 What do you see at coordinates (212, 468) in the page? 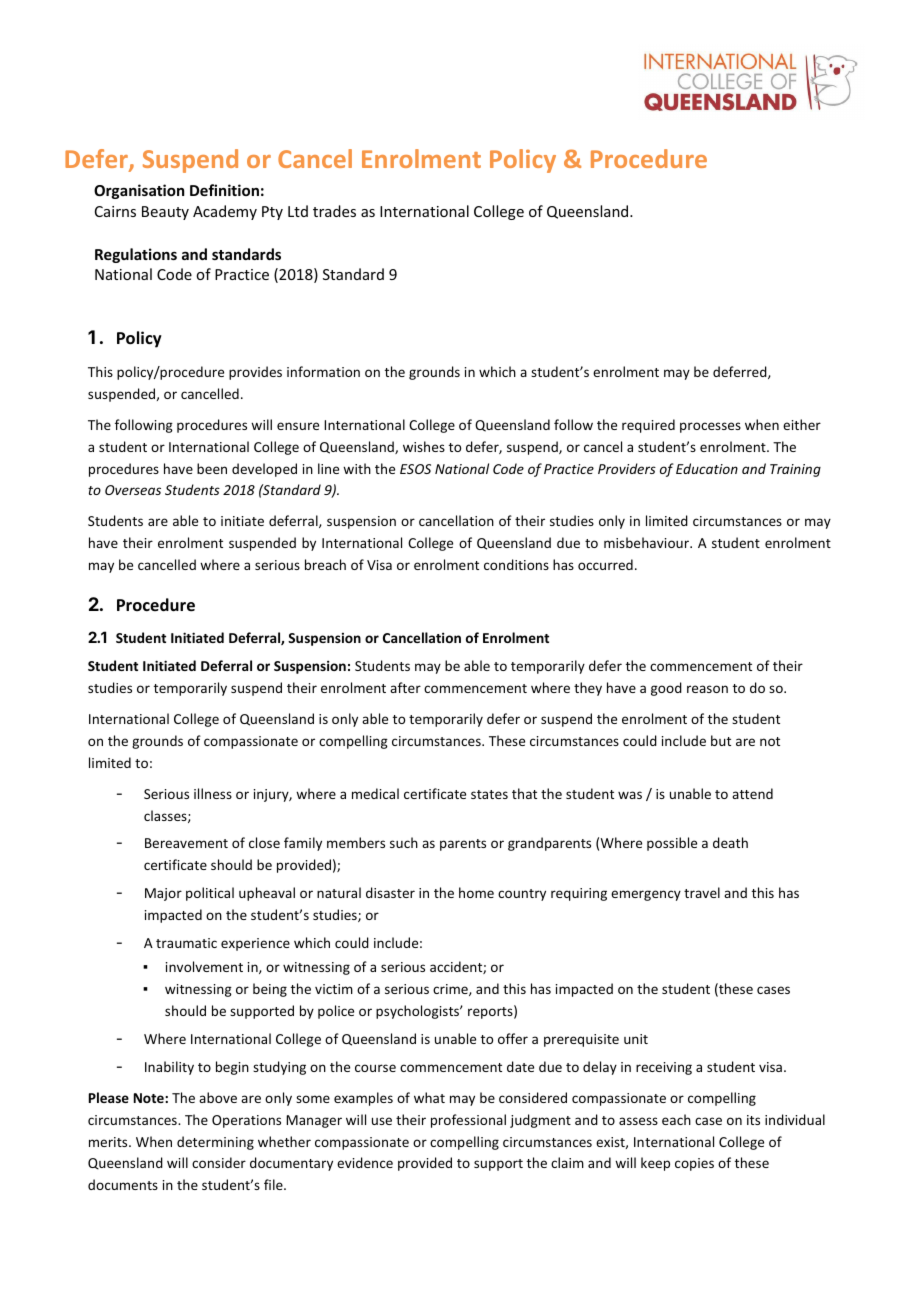
I see `been` at bounding box center [212, 468].
